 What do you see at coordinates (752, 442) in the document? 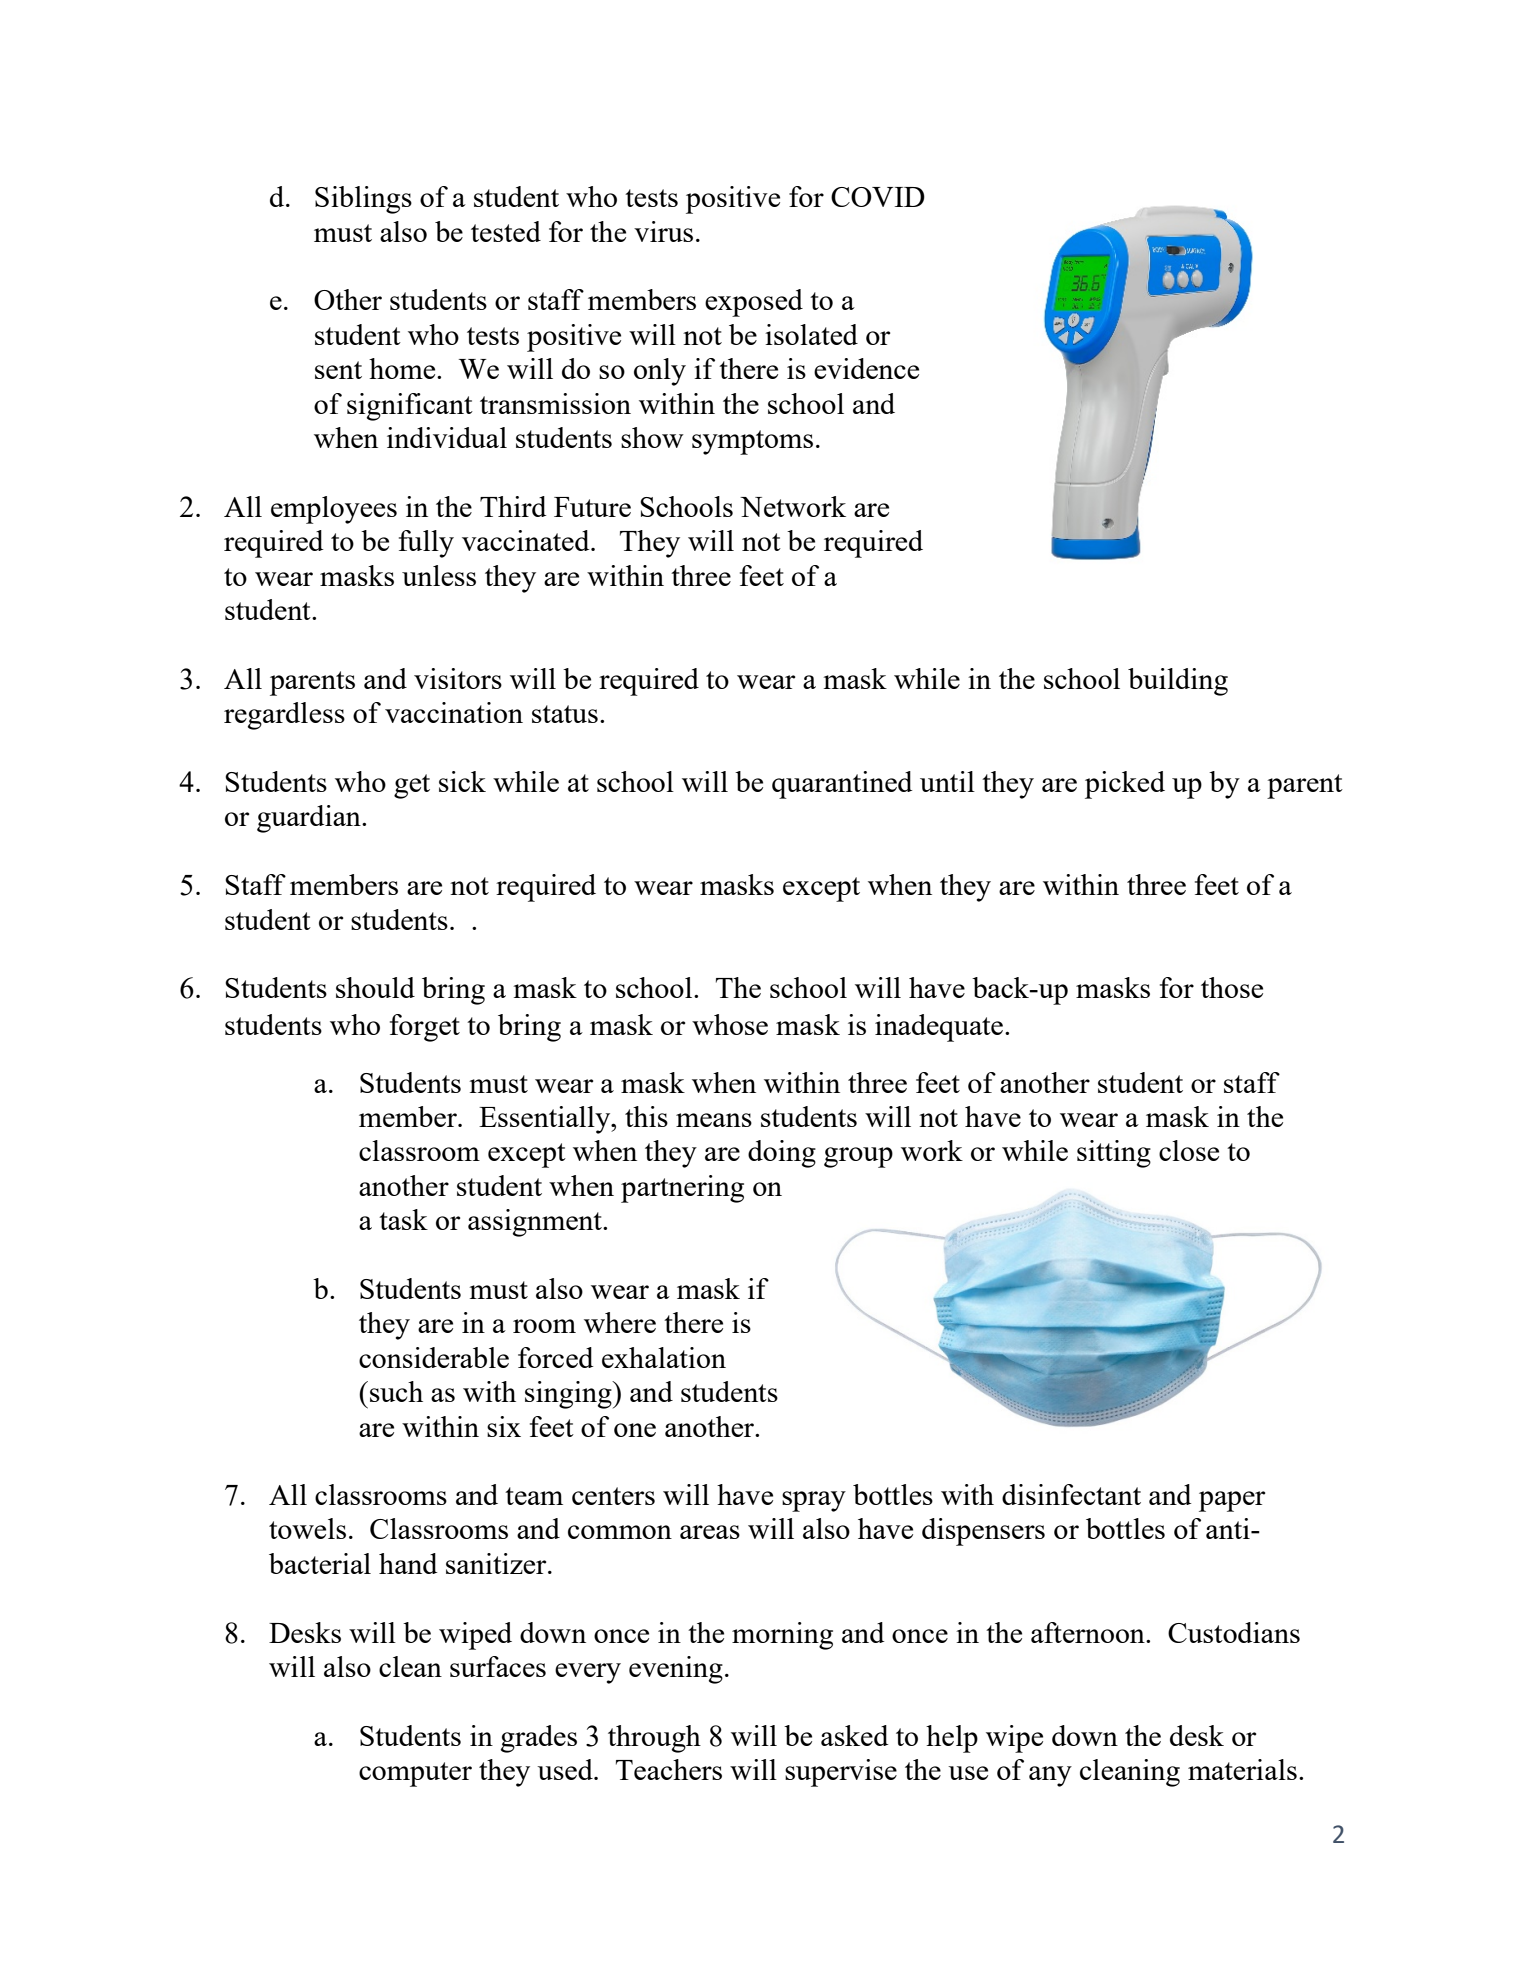
I see `symptoms` at bounding box center [752, 442].
